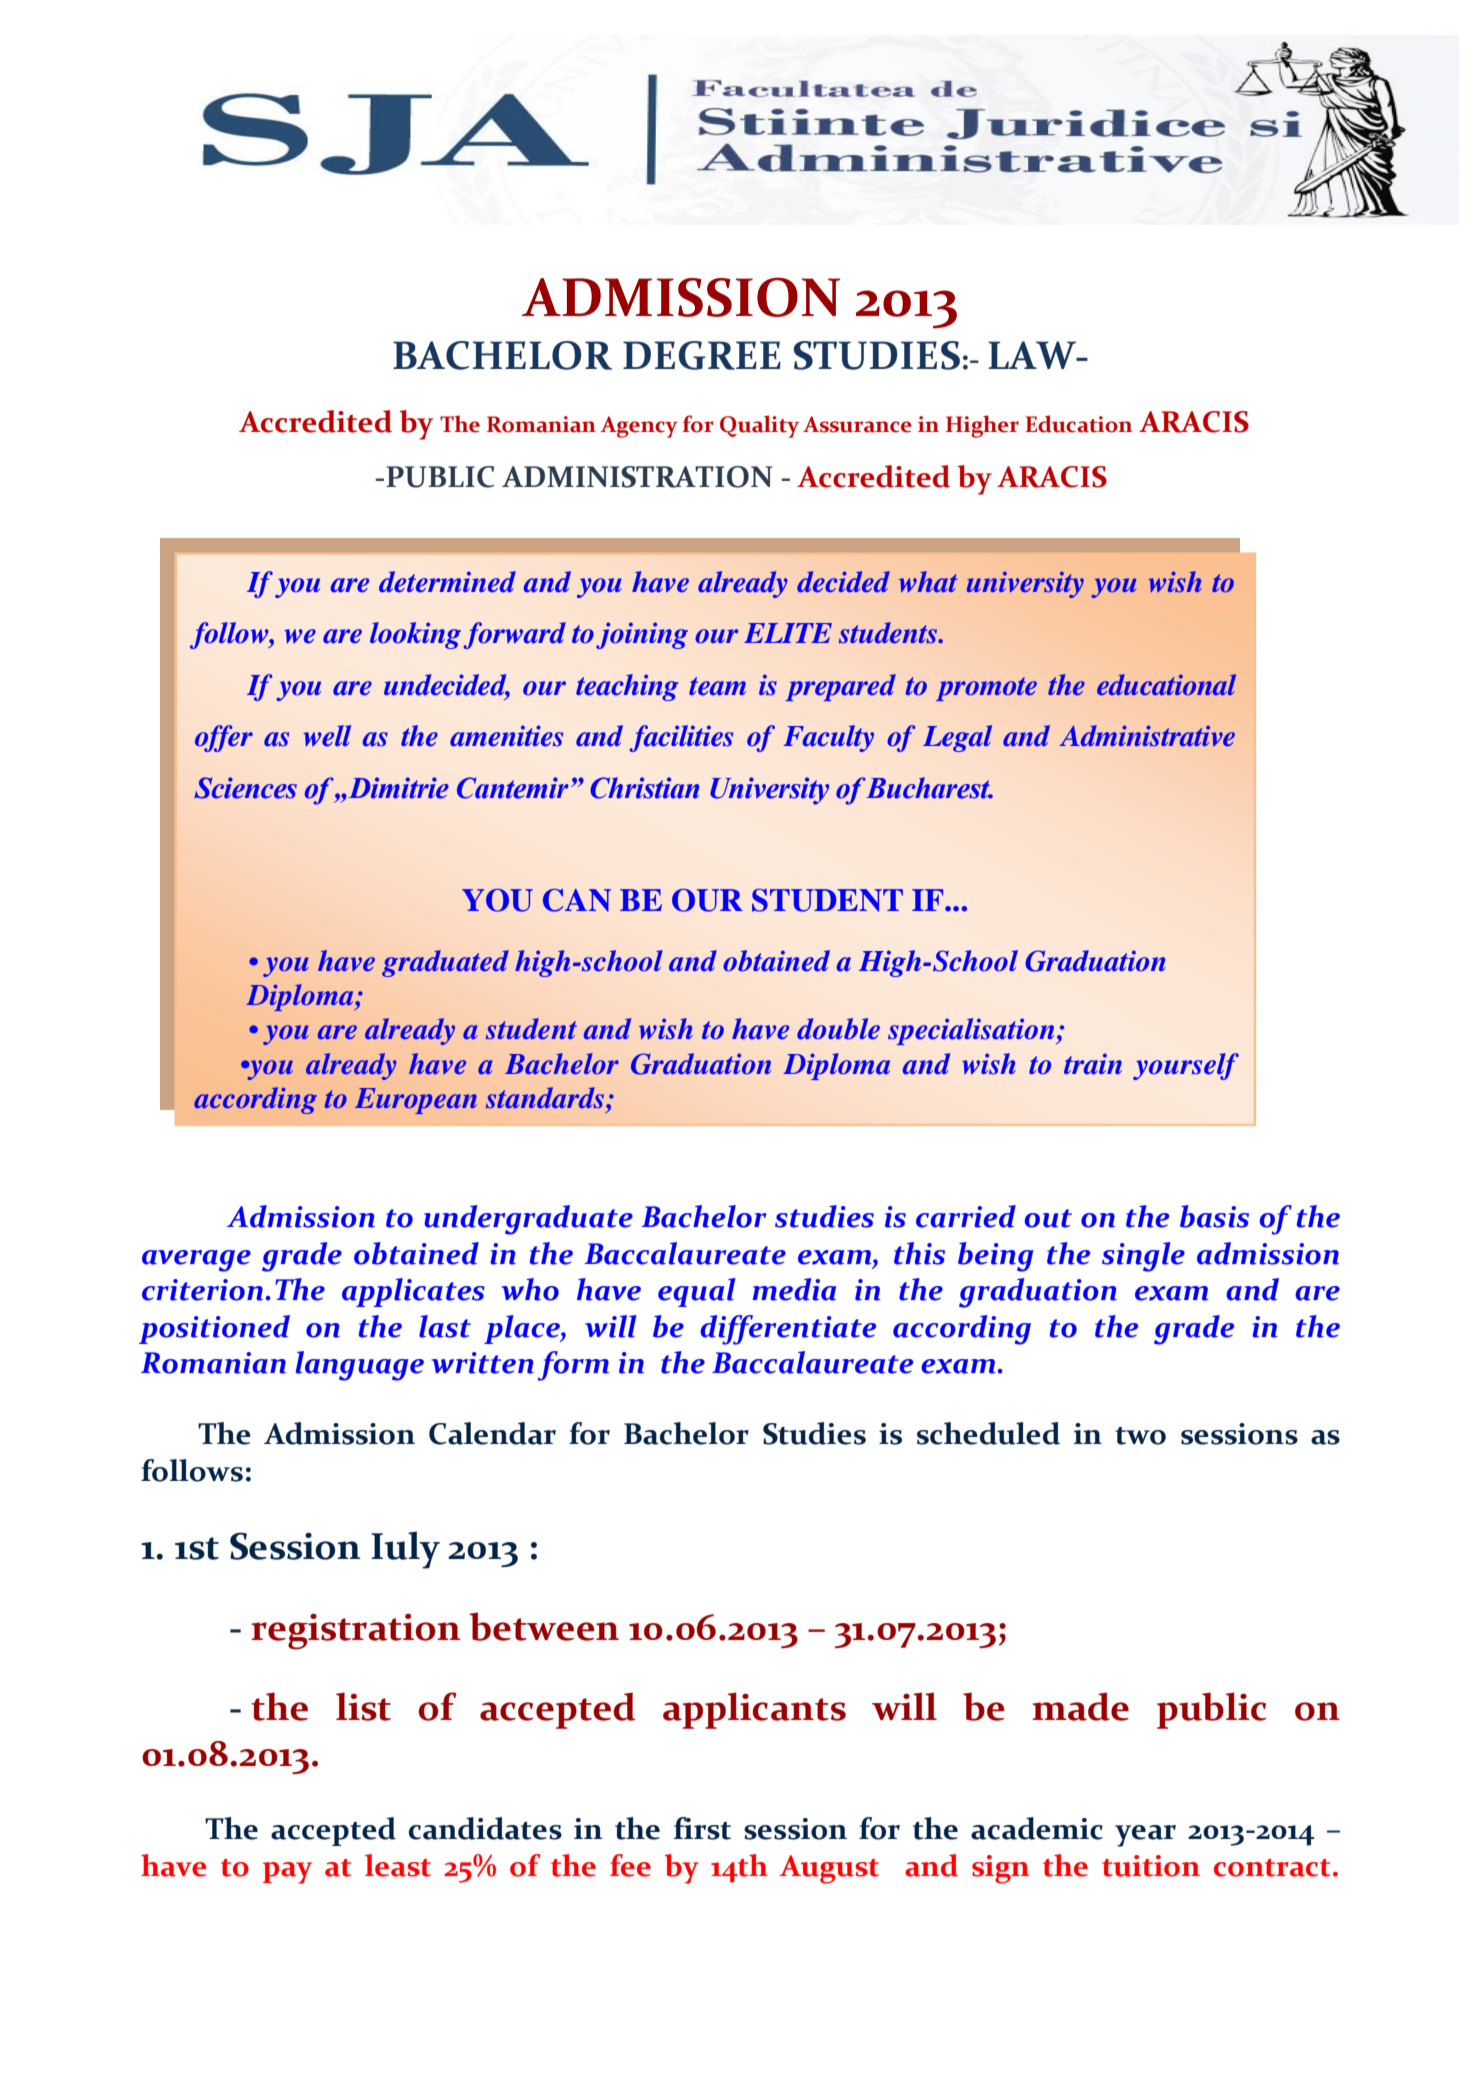 The width and height of the page is (1482, 2097). I want to click on differentiate, so click(788, 1330).
